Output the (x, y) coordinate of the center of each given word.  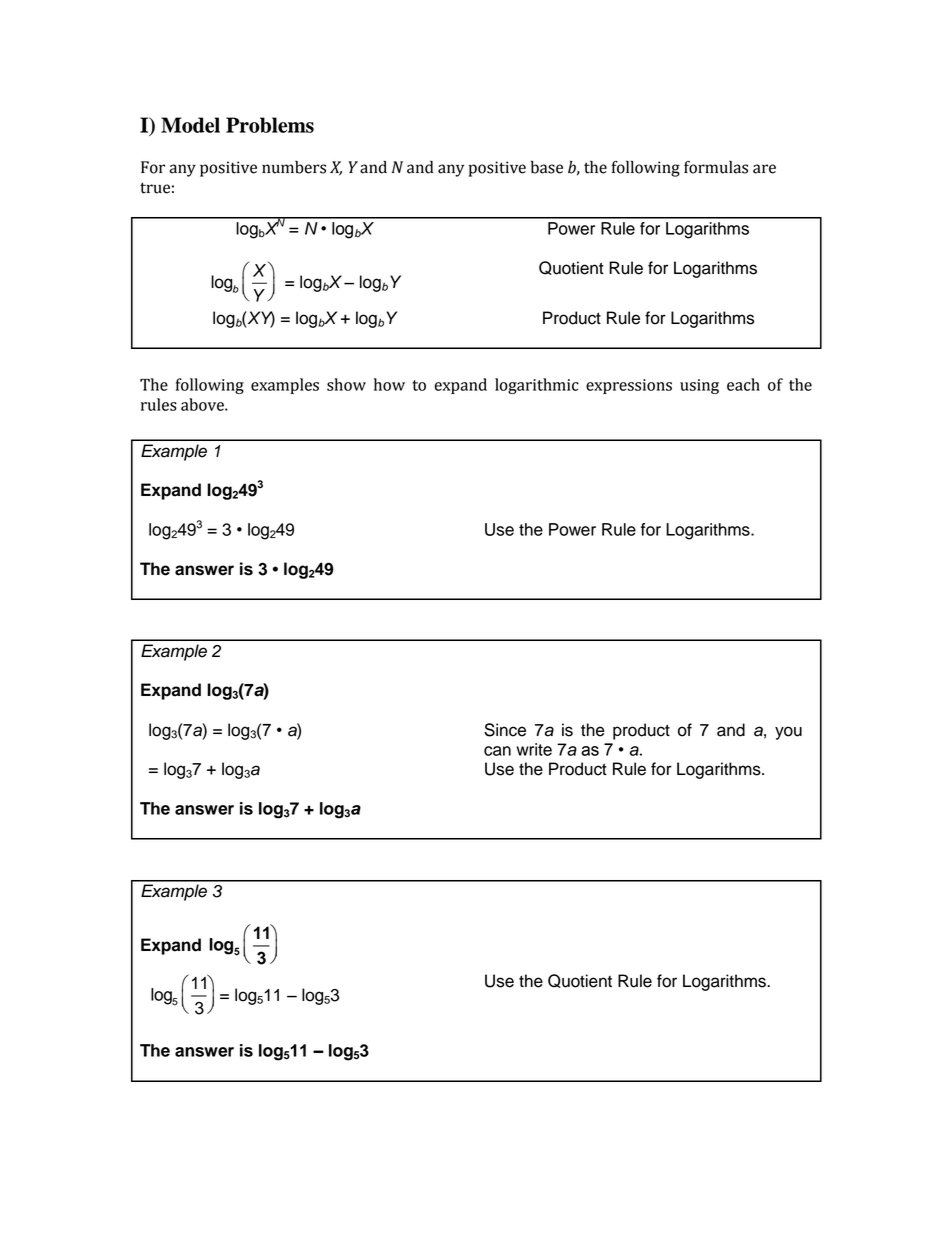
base (547, 167)
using (699, 386)
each (743, 384)
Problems (270, 125)
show (346, 384)
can (497, 751)
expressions (629, 386)
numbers (294, 167)
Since (505, 730)
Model (190, 125)
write (534, 749)
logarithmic (537, 386)
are (764, 169)
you (788, 733)
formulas (716, 167)
